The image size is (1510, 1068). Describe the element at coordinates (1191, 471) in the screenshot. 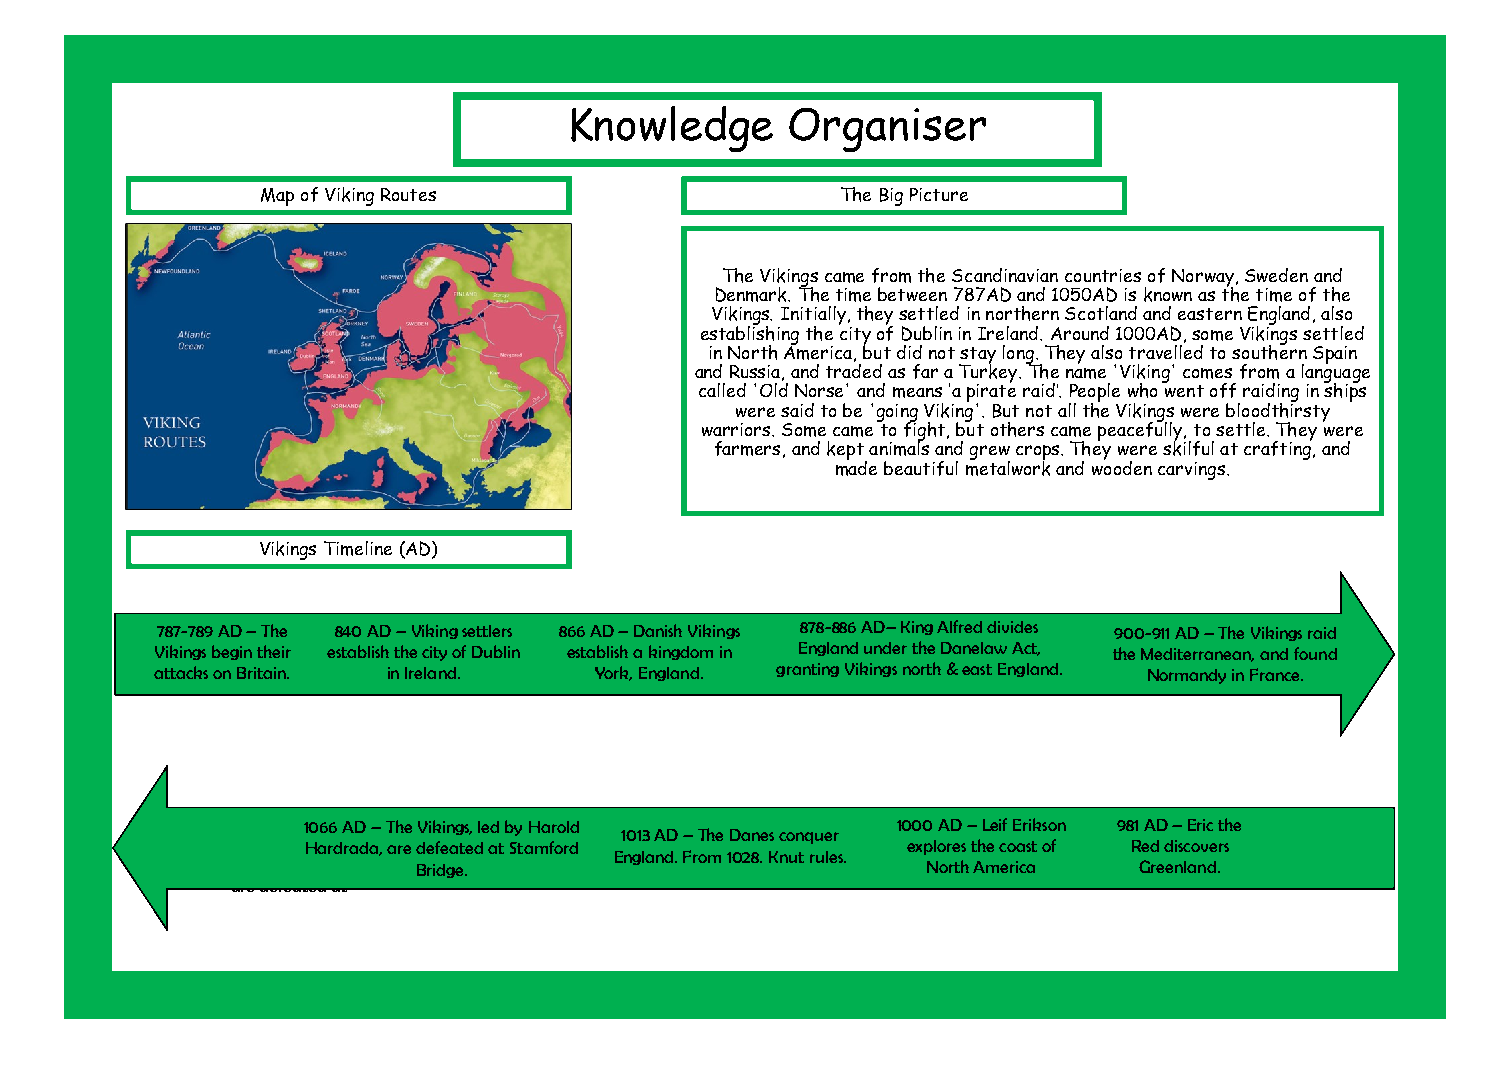

I see `carvings` at that location.
